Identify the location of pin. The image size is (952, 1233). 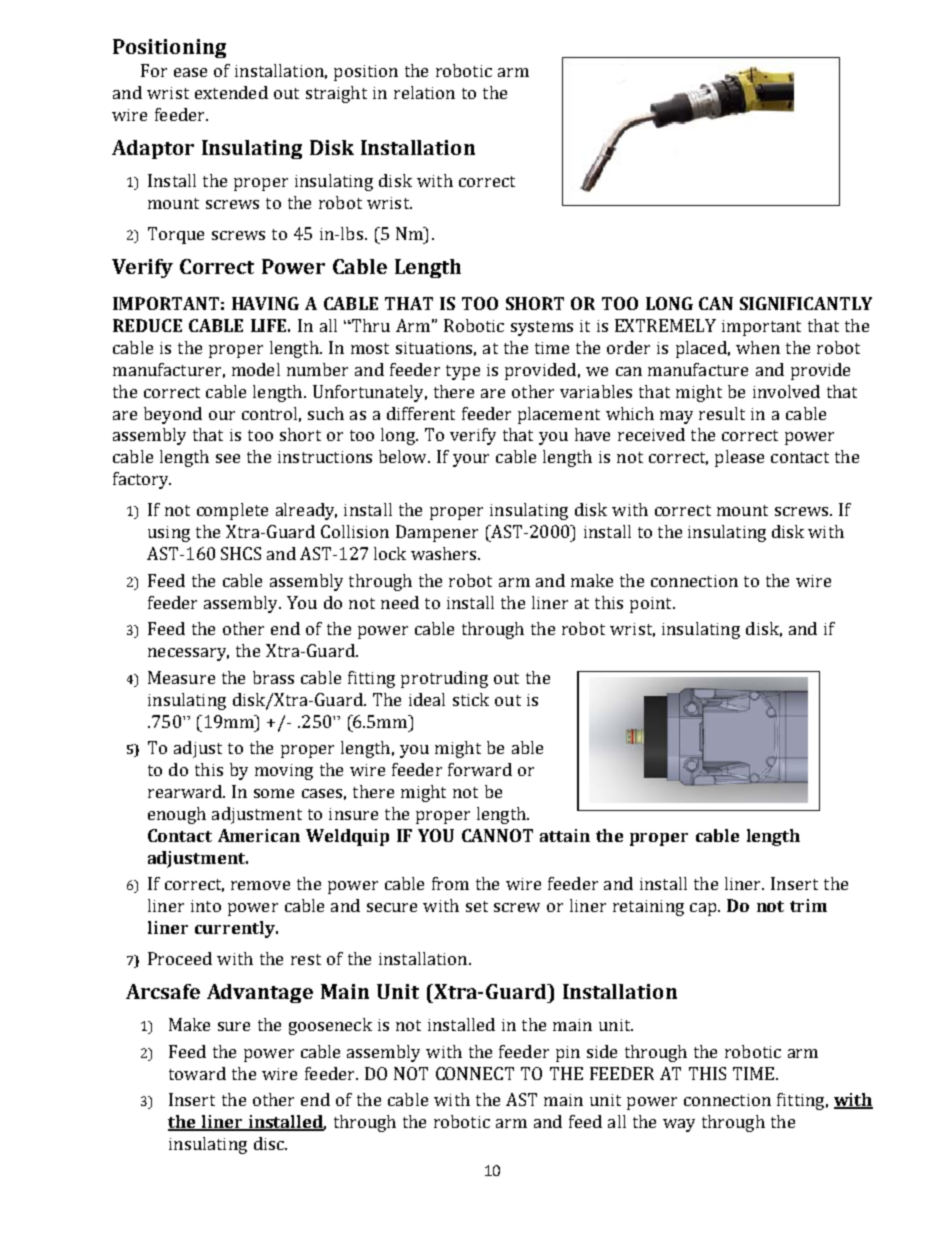
(568, 1054).
